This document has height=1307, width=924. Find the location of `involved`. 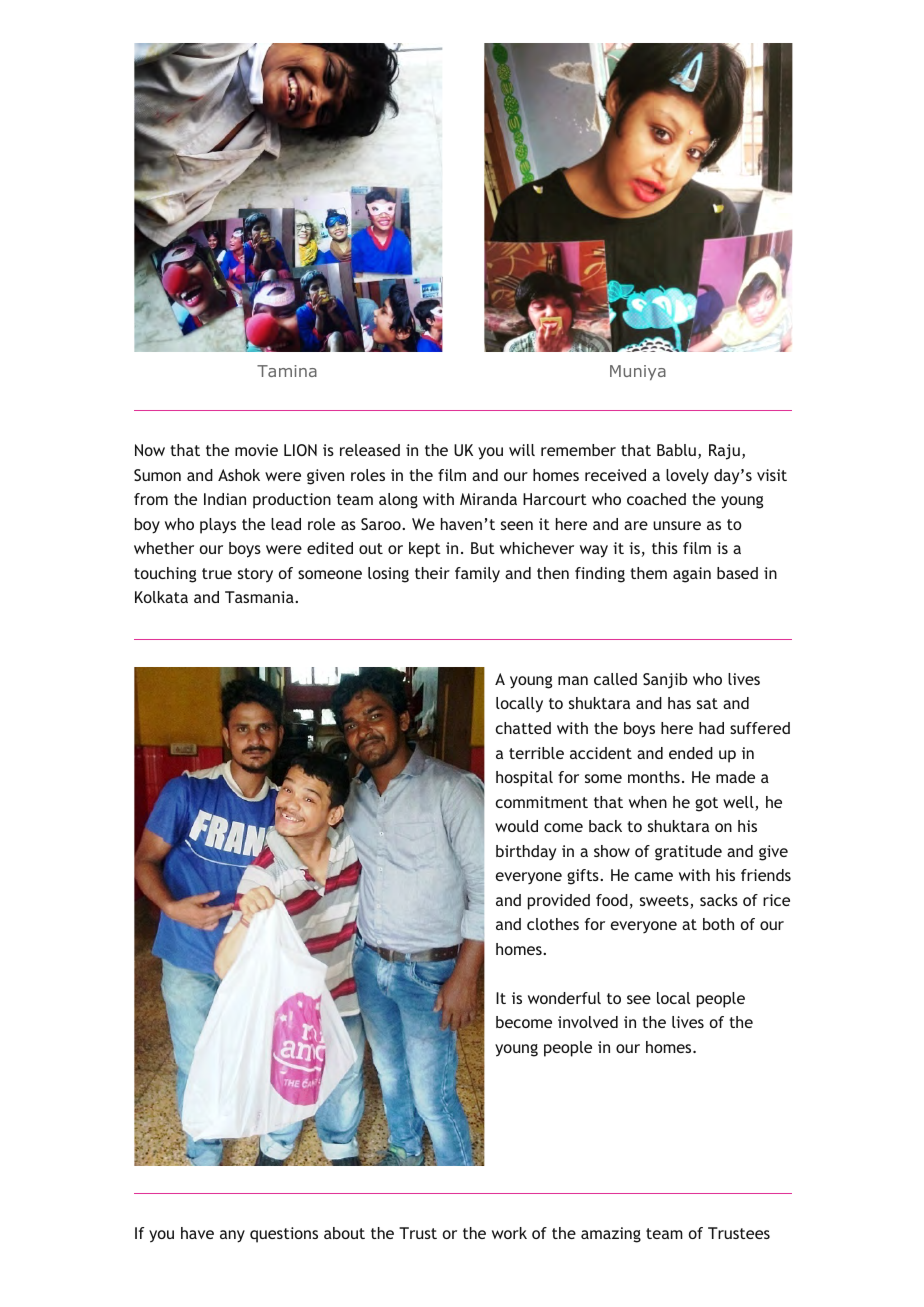

involved is located at coordinates (588, 1022).
